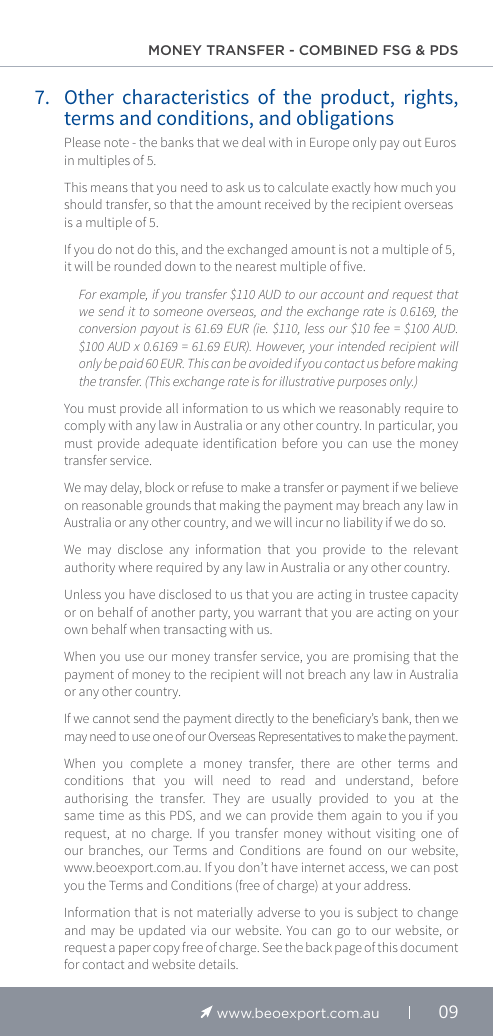 The height and width of the screenshot is (1036, 493). I want to click on reasonable, so click(112, 505).
